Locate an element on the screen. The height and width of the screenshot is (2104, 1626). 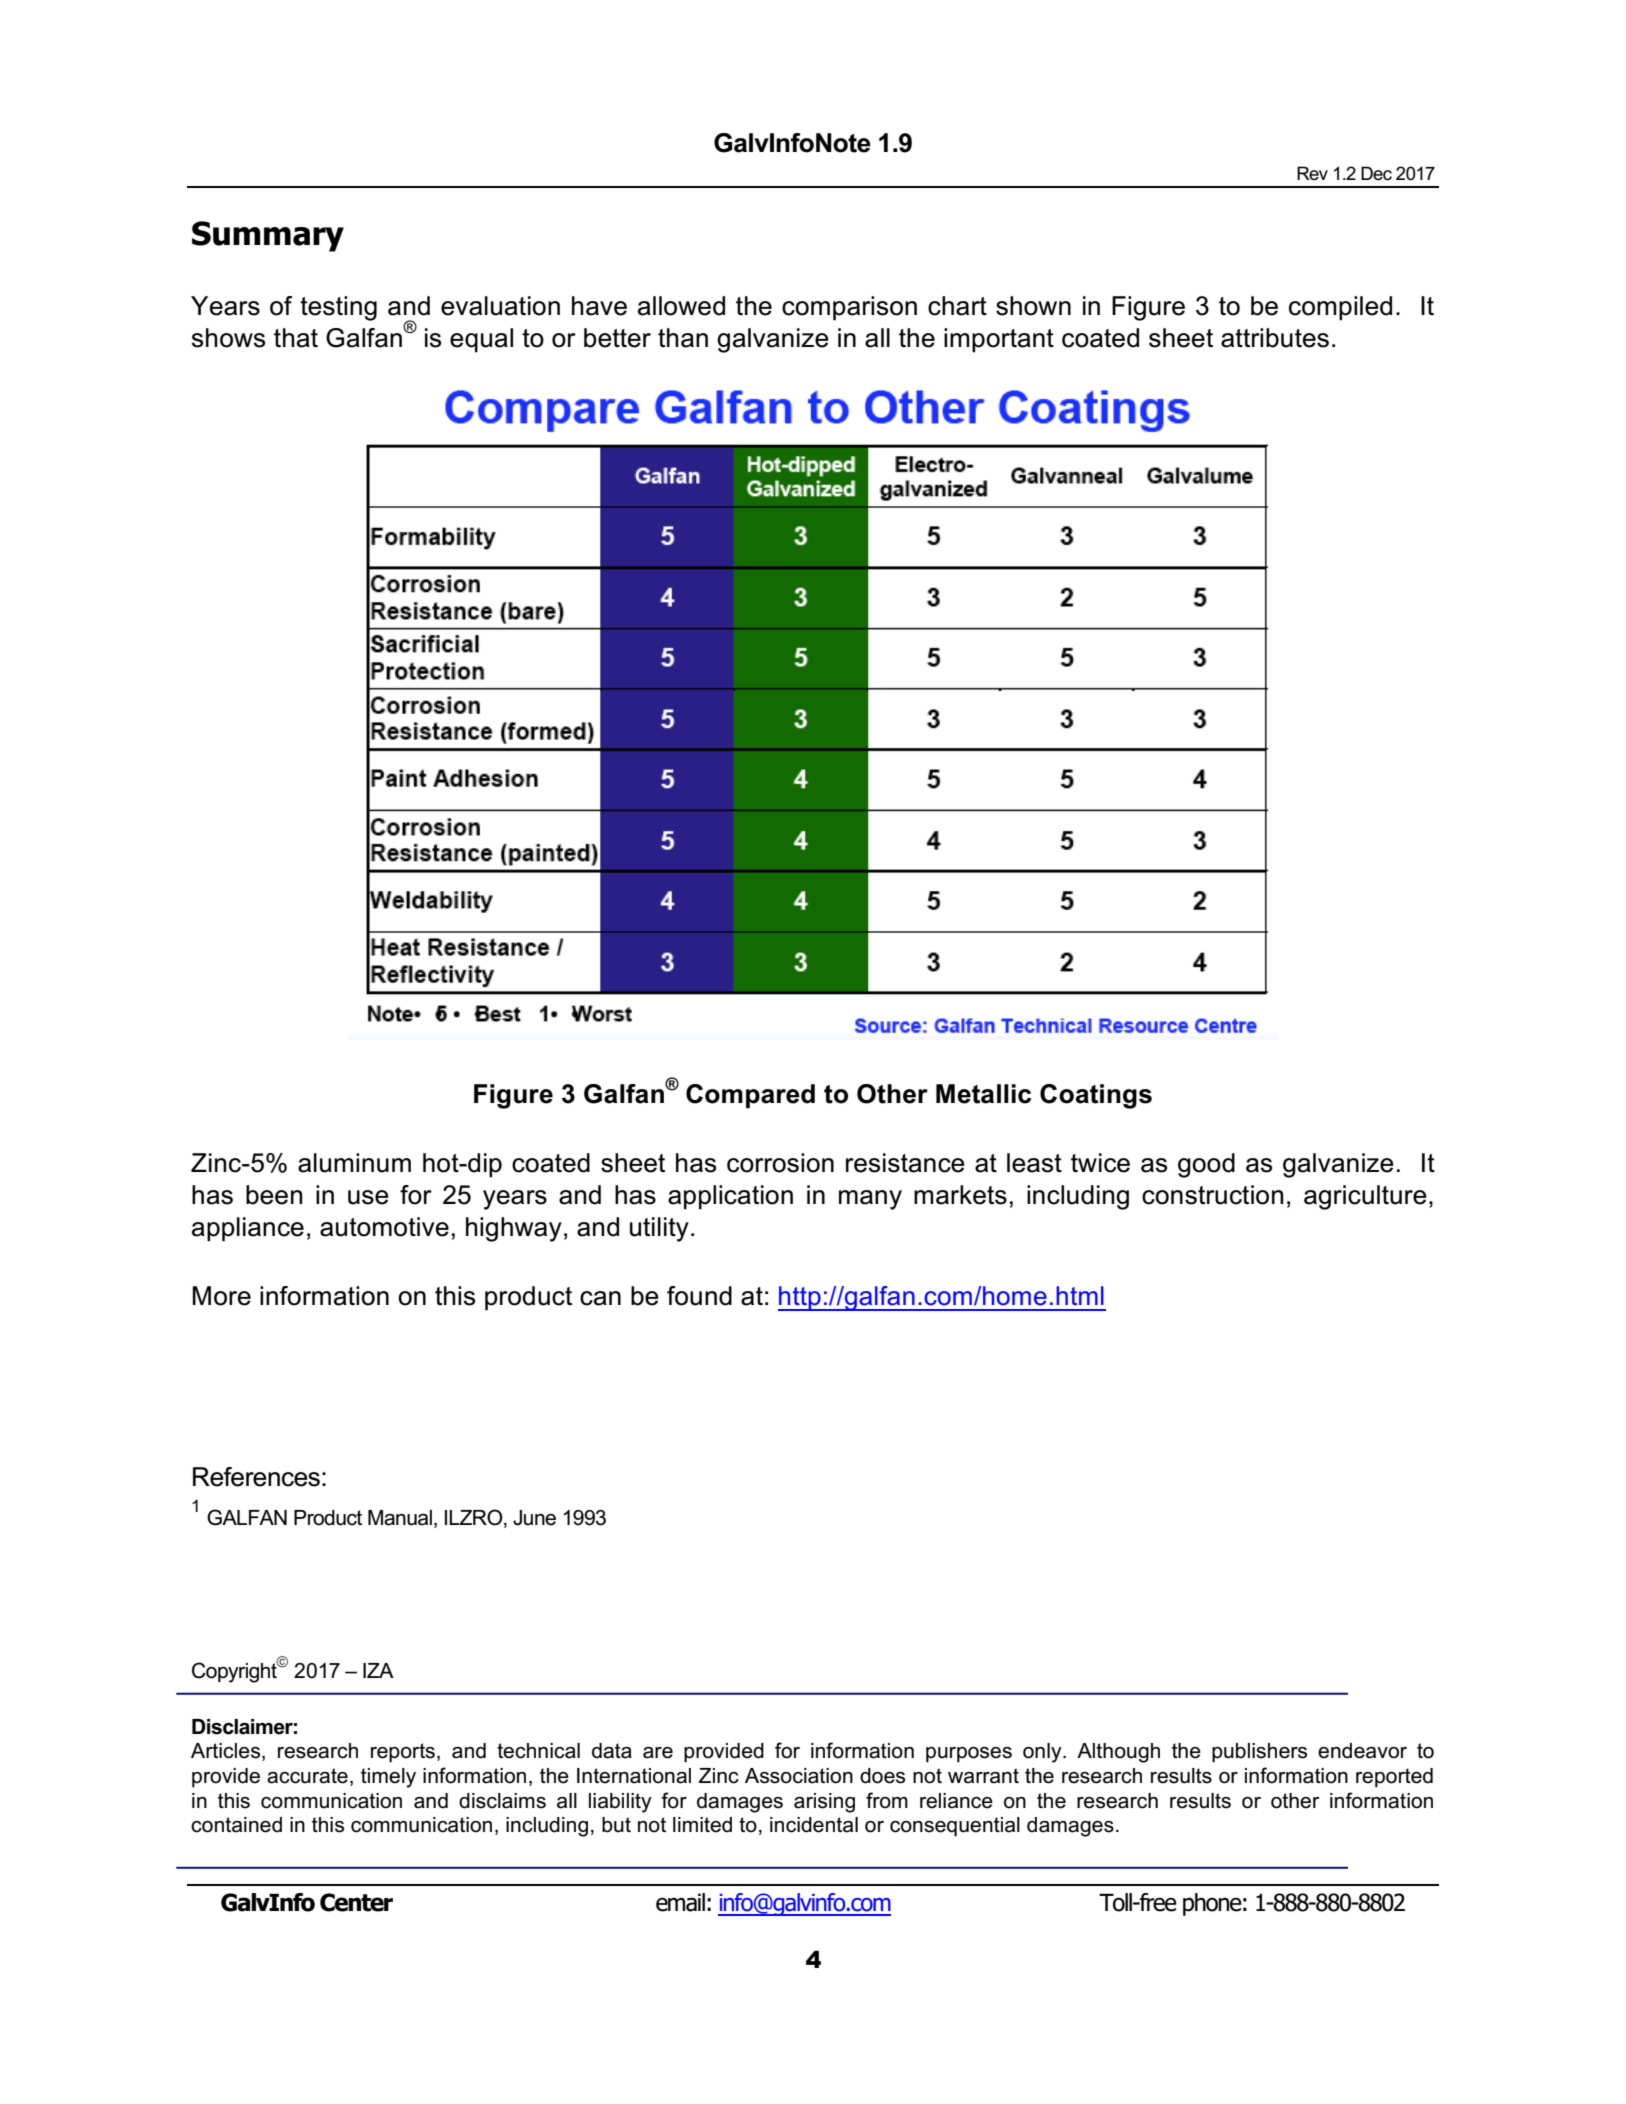
comparison is located at coordinates (849, 308).
